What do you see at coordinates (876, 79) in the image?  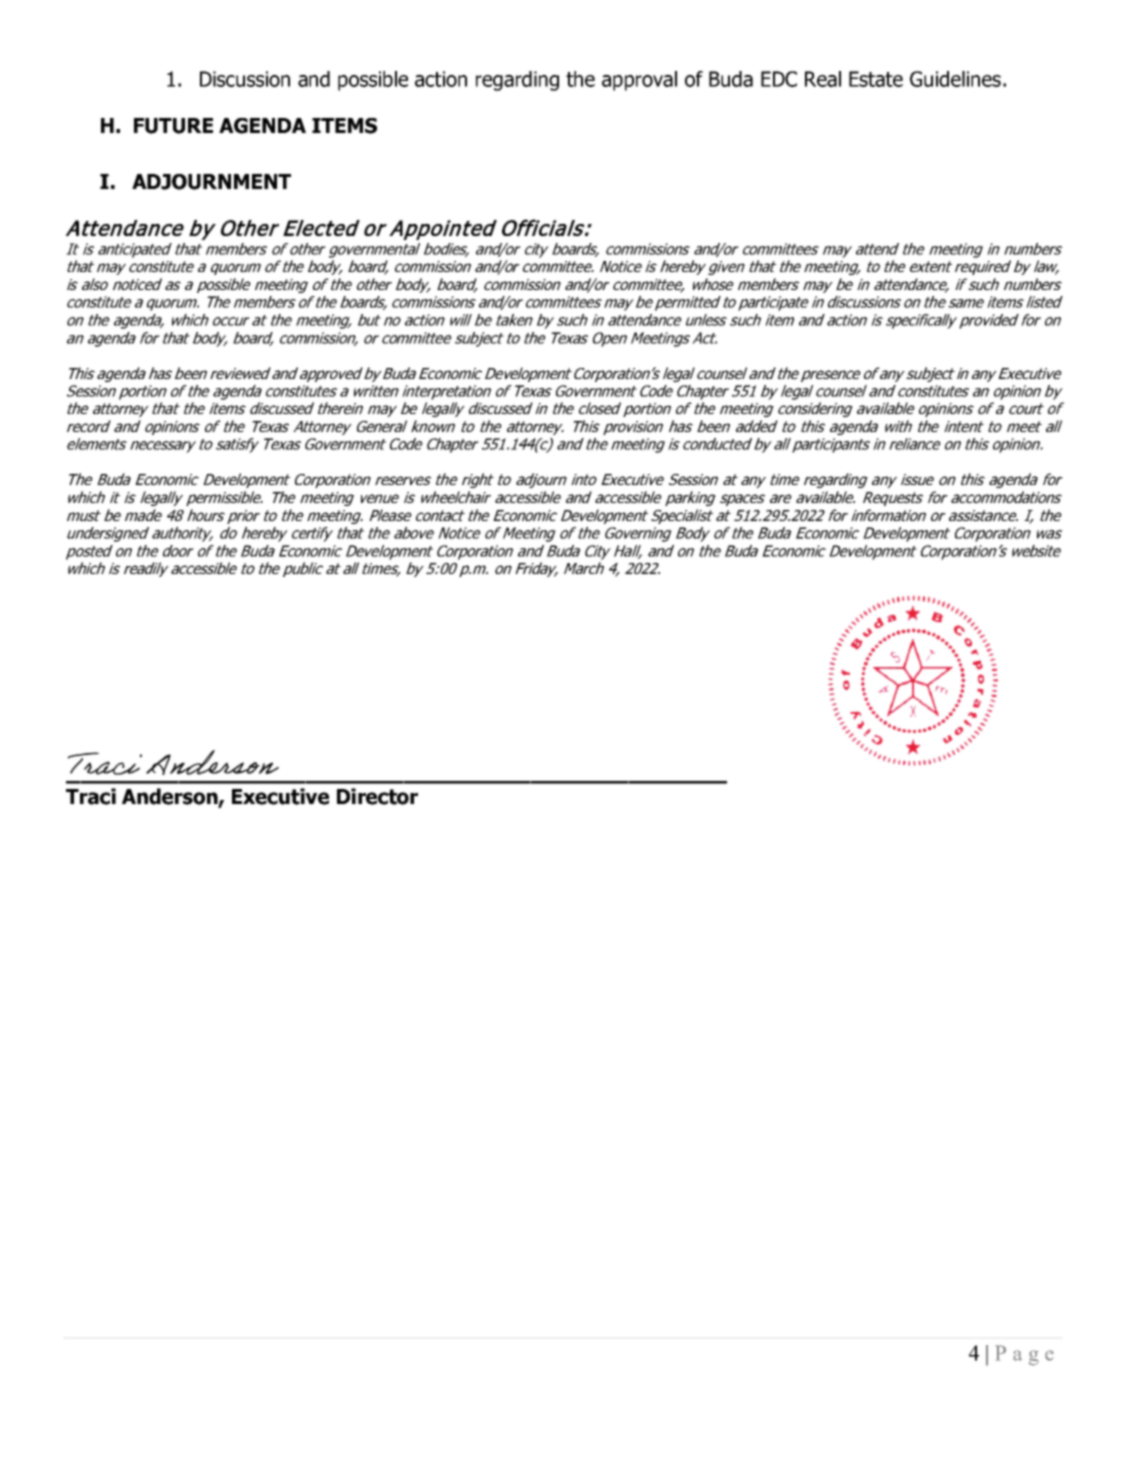 I see `Estate` at bounding box center [876, 79].
